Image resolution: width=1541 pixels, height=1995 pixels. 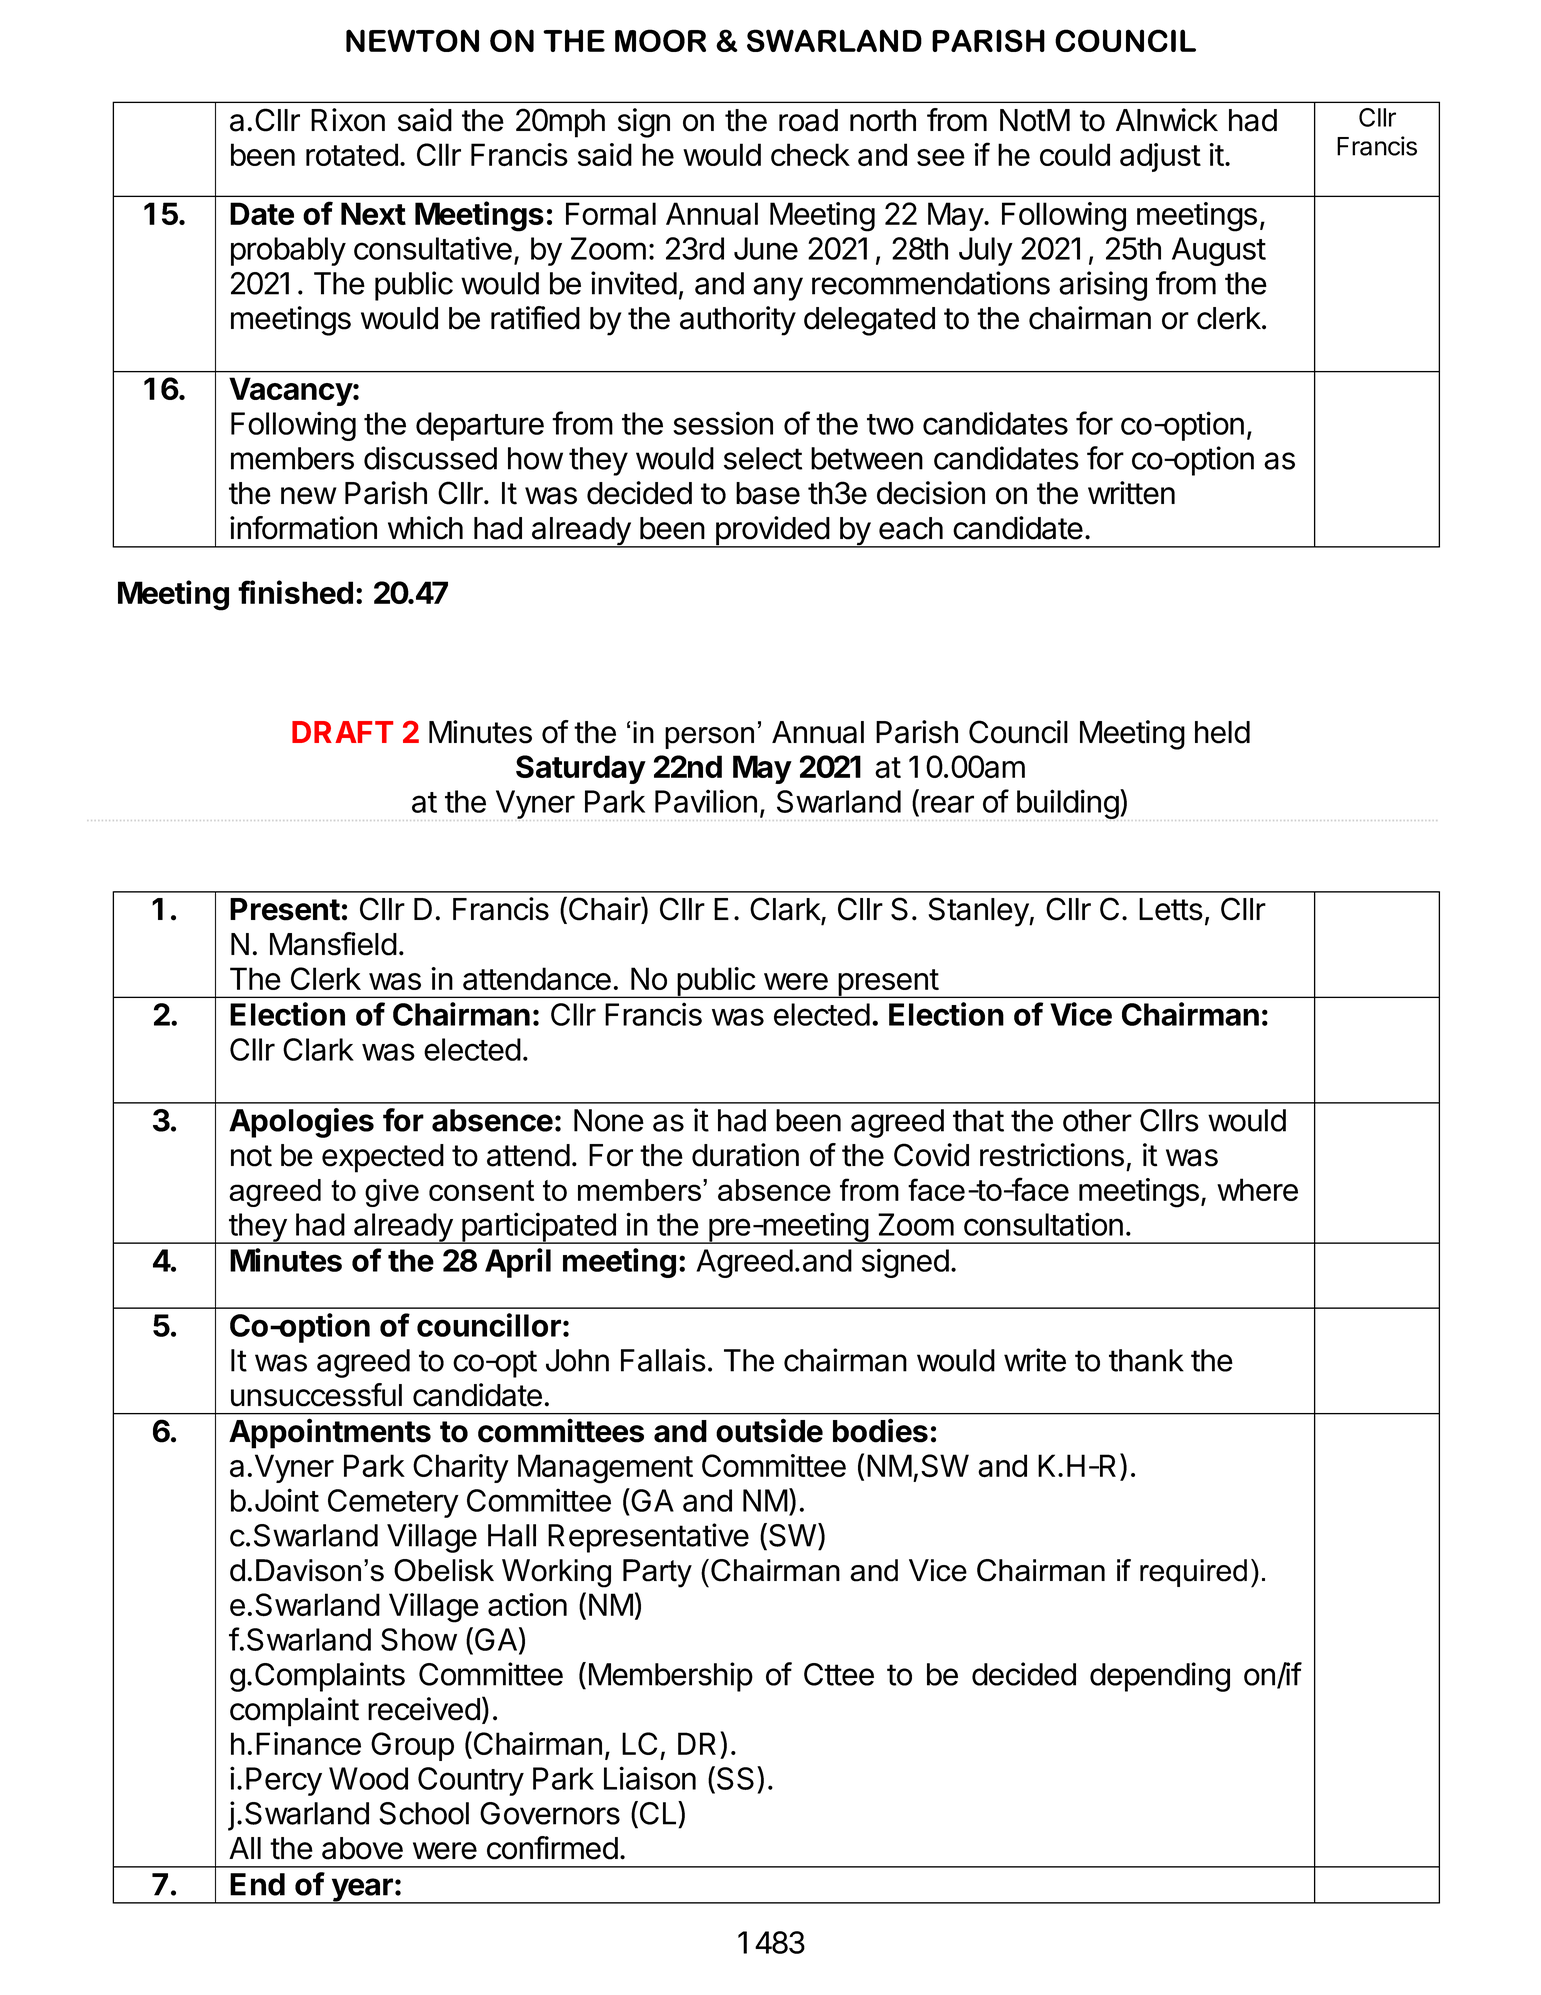 I want to click on consultation, so click(x=1043, y=1224).
